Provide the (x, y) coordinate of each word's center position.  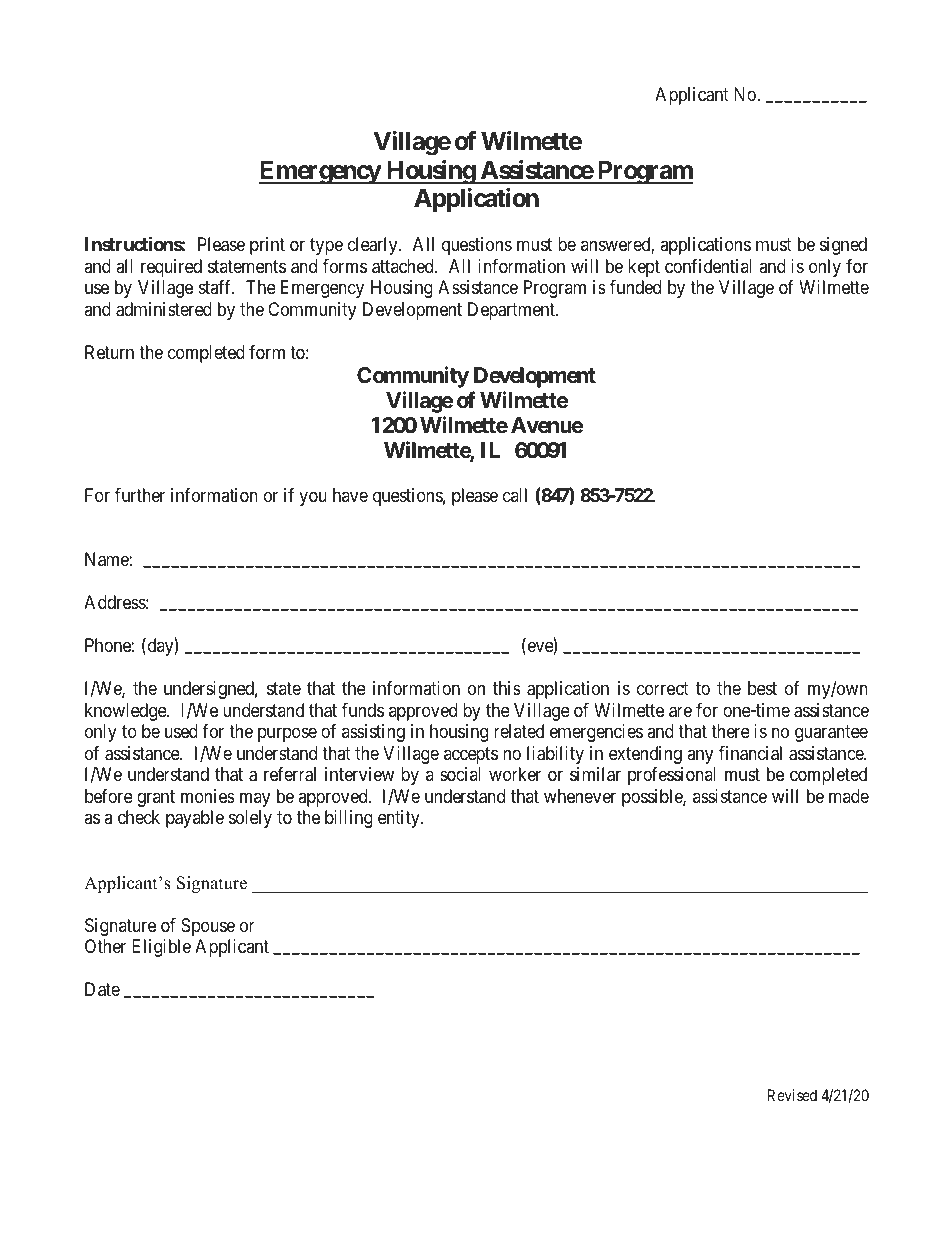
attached (404, 266)
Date (102, 989)
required (171, 268)
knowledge (126, 712)
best (762, 688)
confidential (708, 266)
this (507, 688)
